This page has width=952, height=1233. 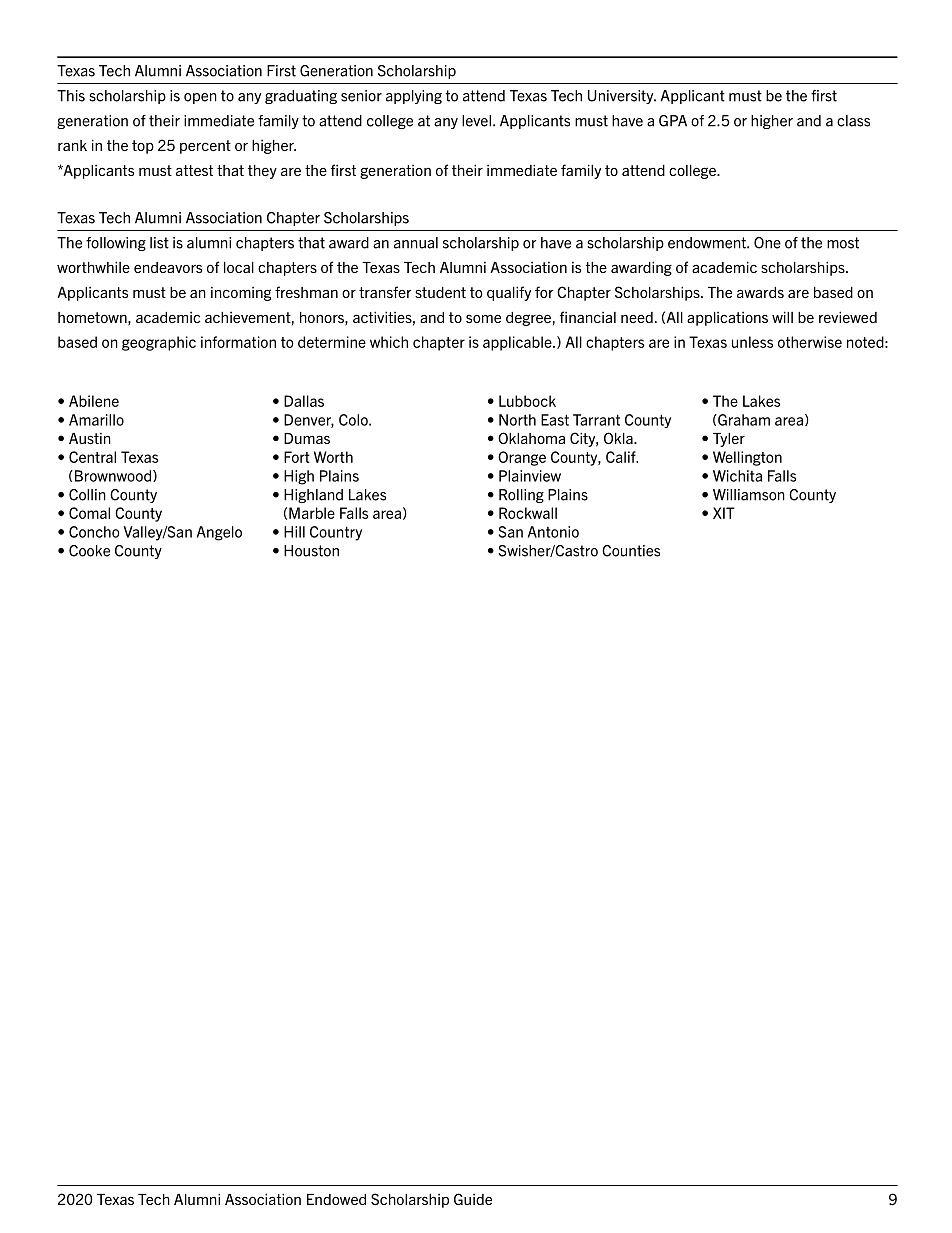 I want to click on Cooke, so click(x=89, y=551).
